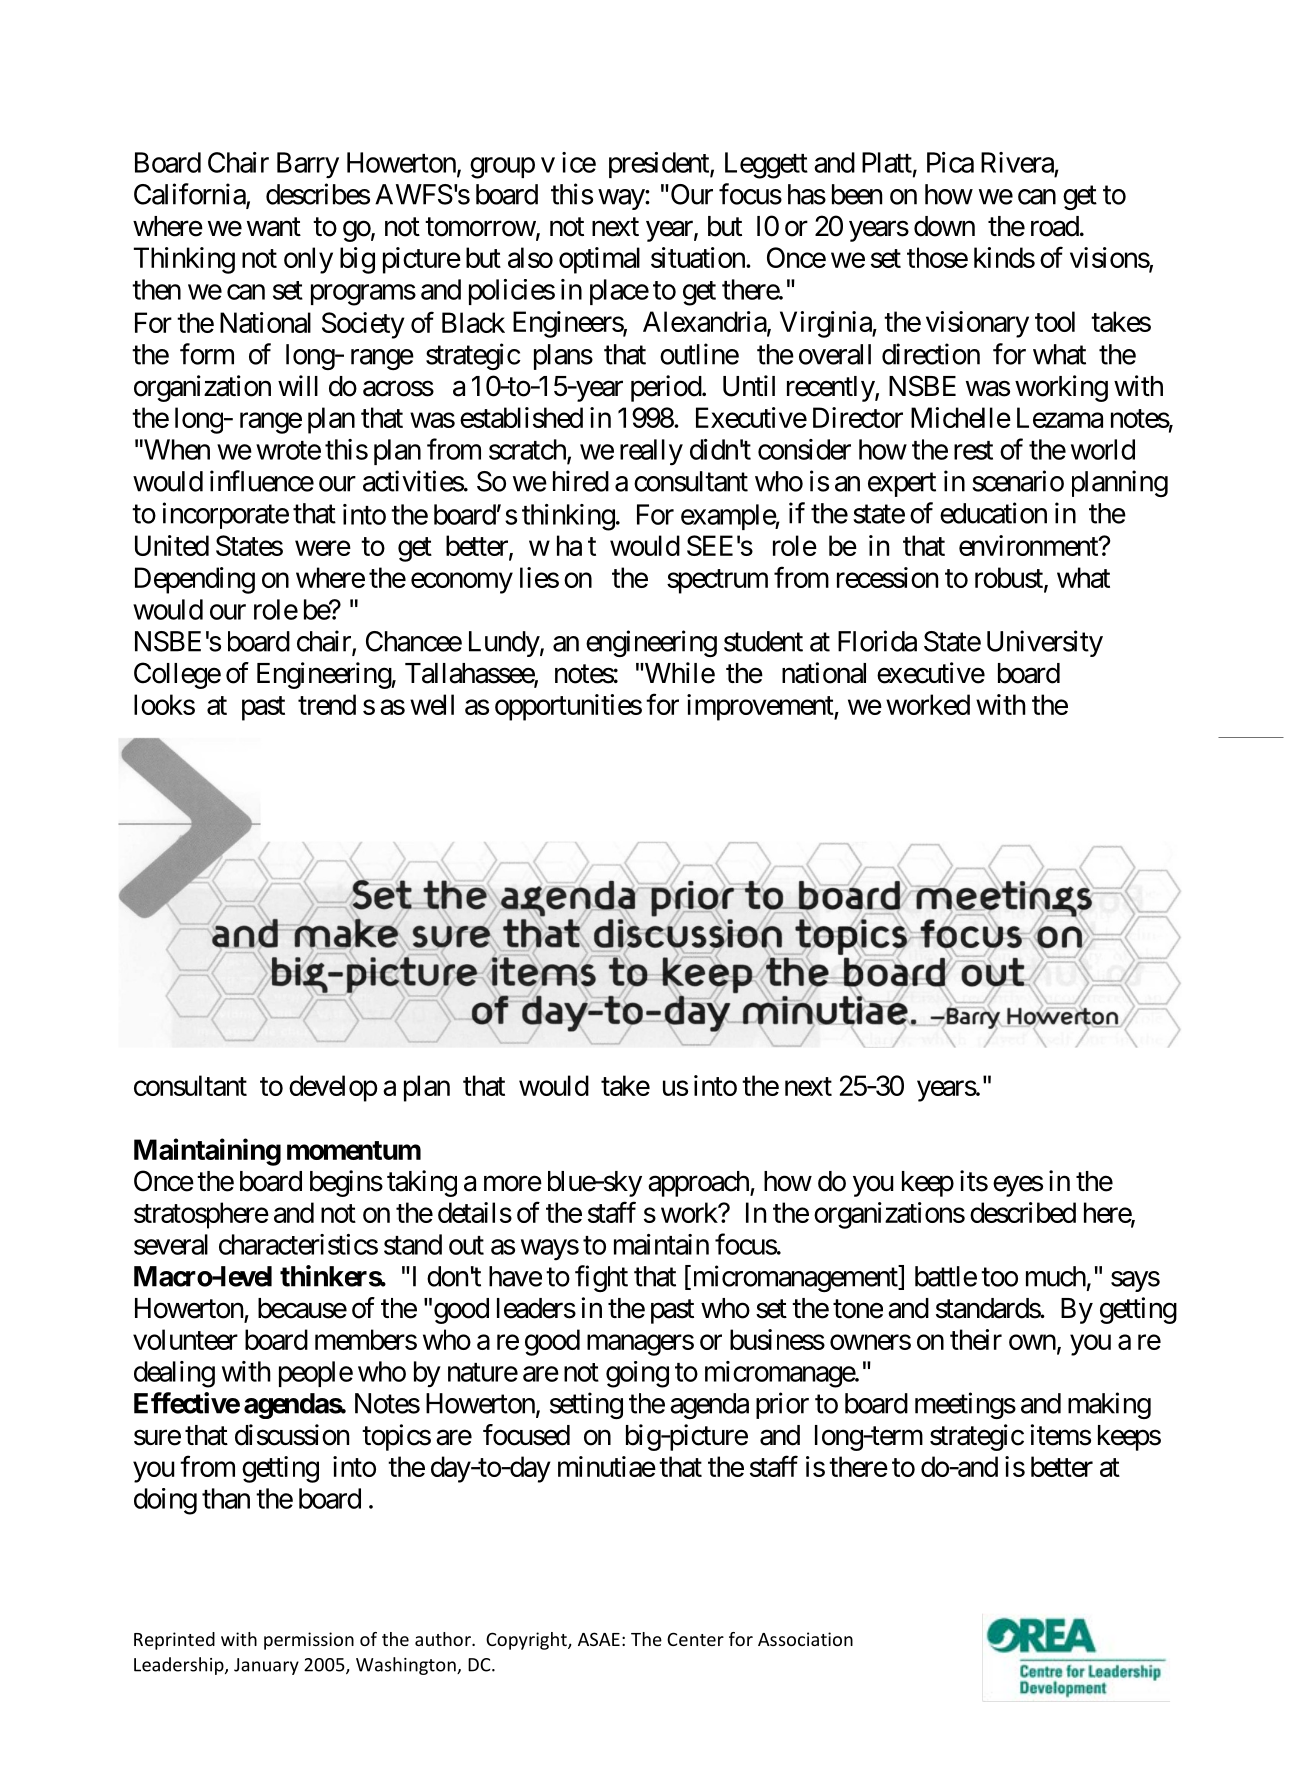  Describe the element at coordinates (1023, 1212) in the page. I see `described` at that location.
